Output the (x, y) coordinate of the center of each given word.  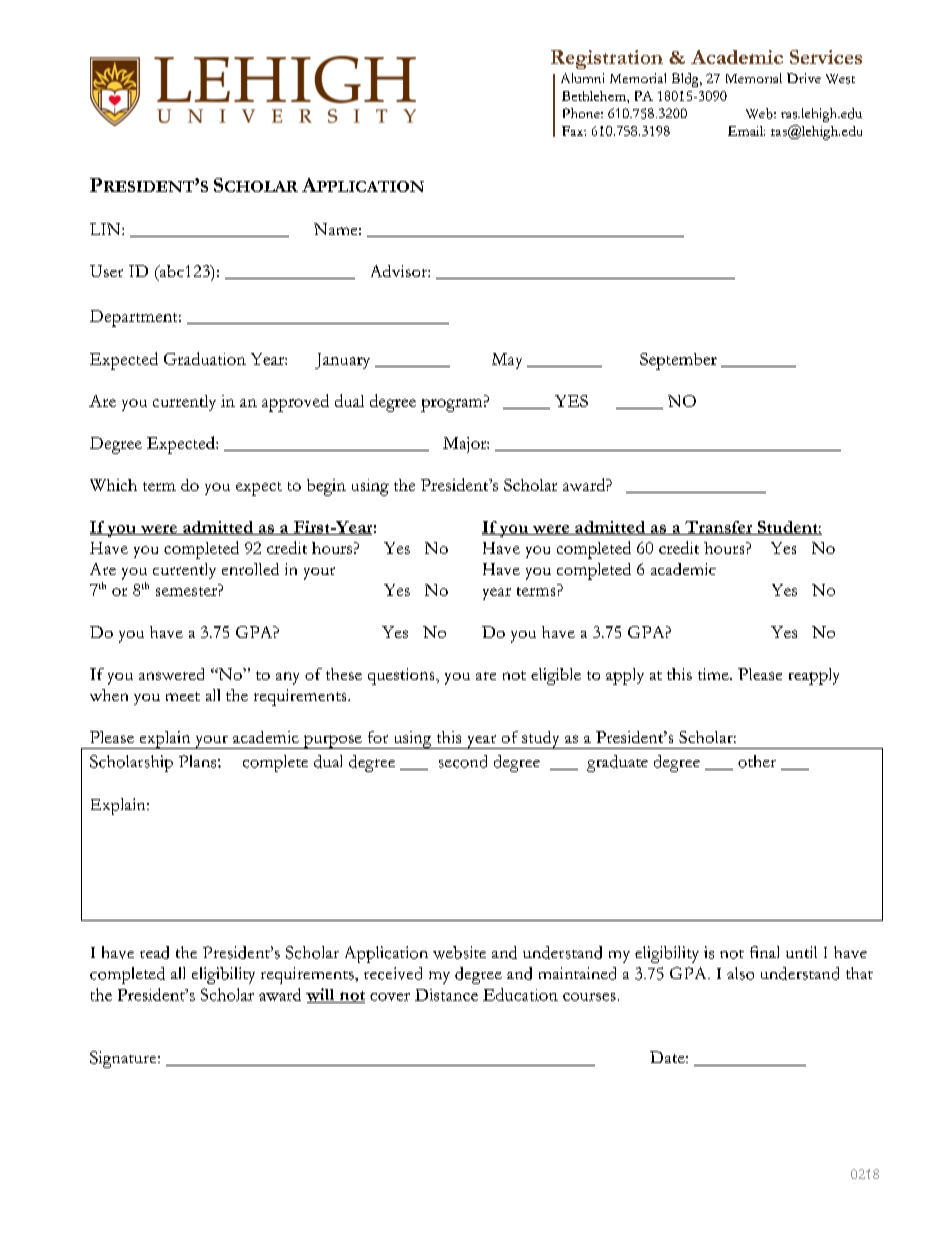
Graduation (205, 358)
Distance (446, 995)
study (541, 740)
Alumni (582, 78)
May (507, 361)
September (678, 361)
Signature (124, 1059)
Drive (804, 78)
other (757, 761)
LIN (106, 229)
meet (183, 696)
